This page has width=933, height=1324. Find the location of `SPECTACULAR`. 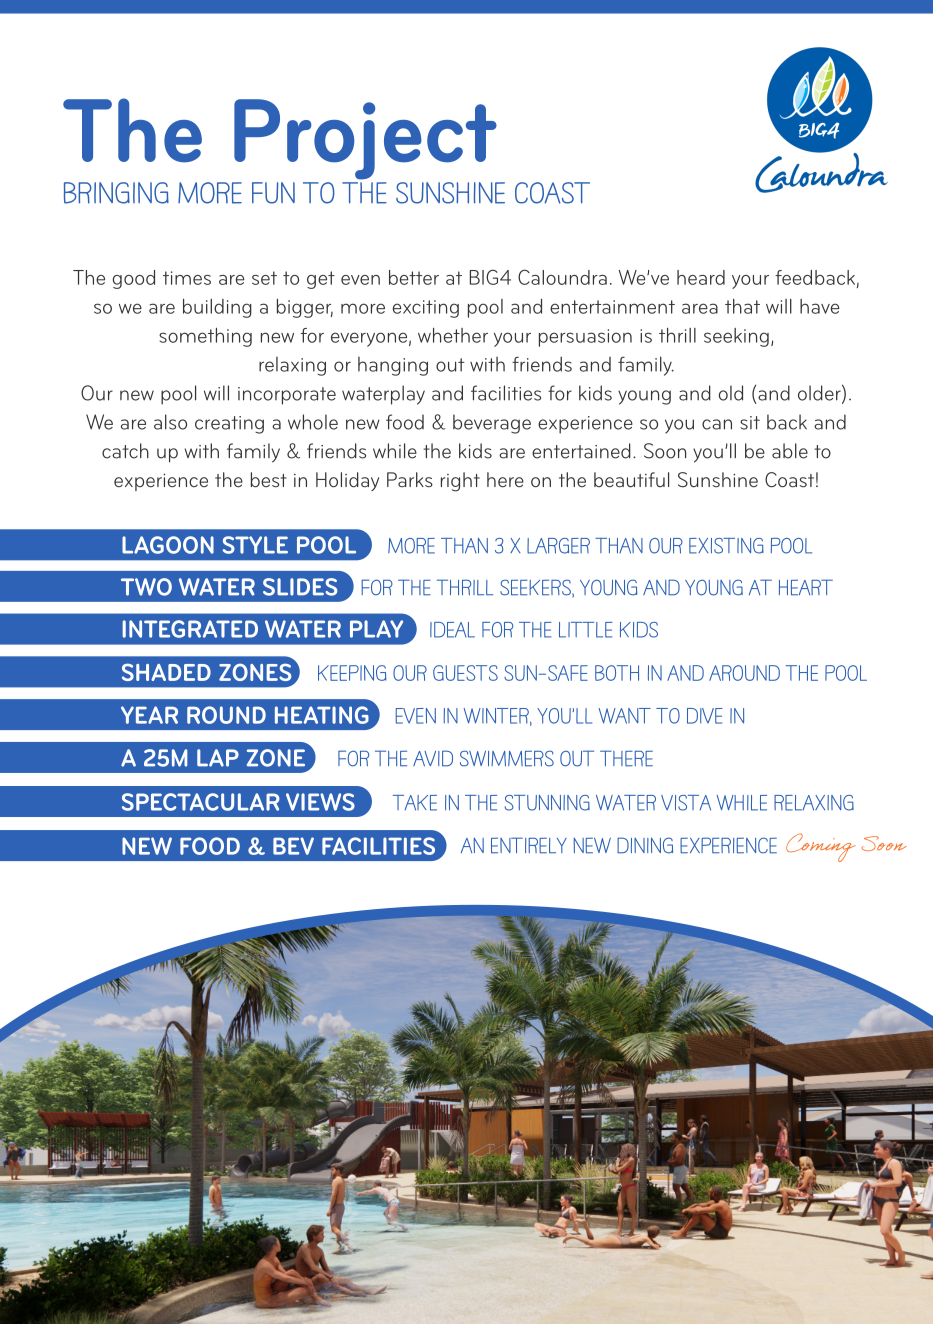

SPECTACULAR is located at coordinates (201, 802).
